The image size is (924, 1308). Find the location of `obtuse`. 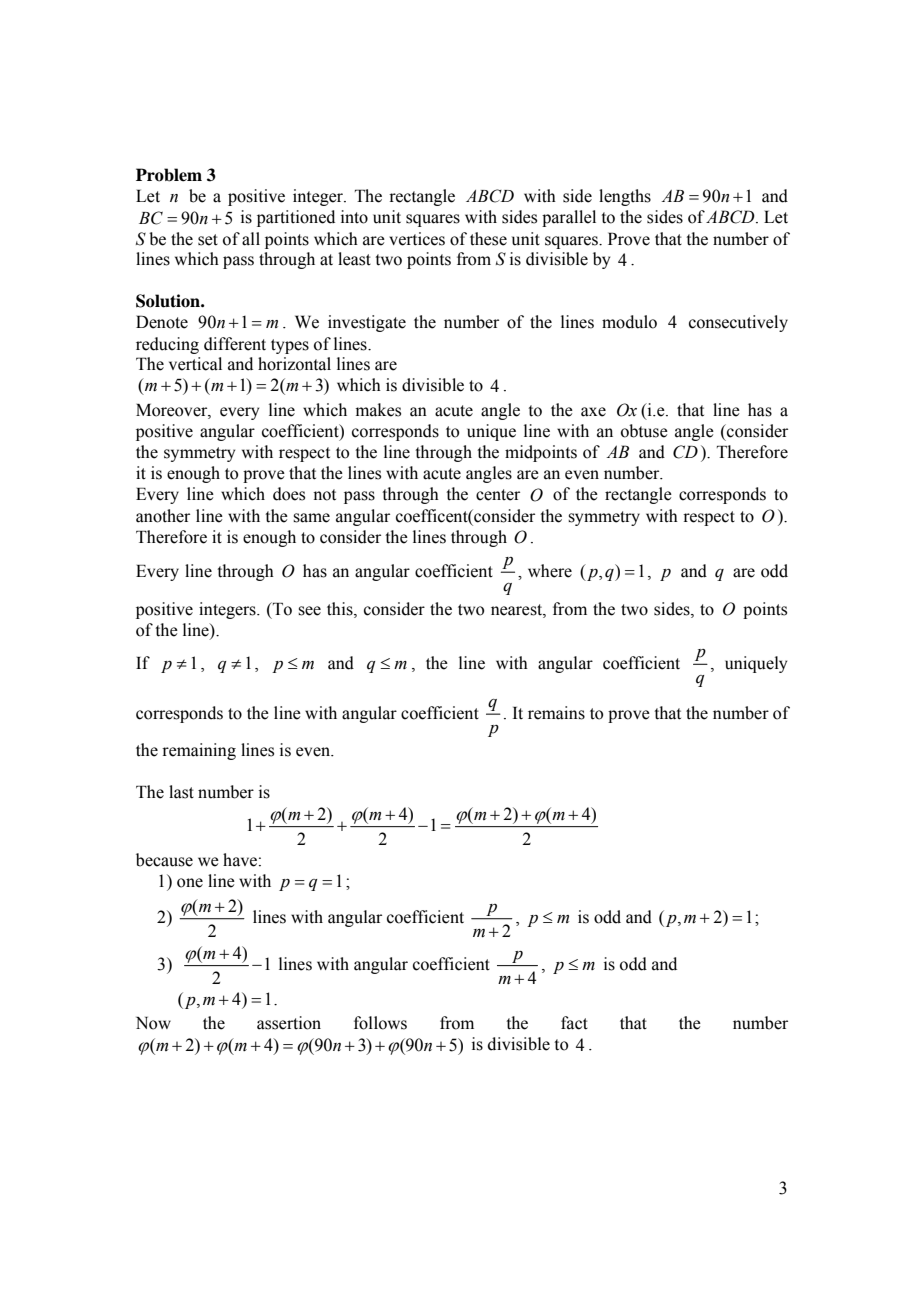

obtuse is located at coordinates (644, 431).
